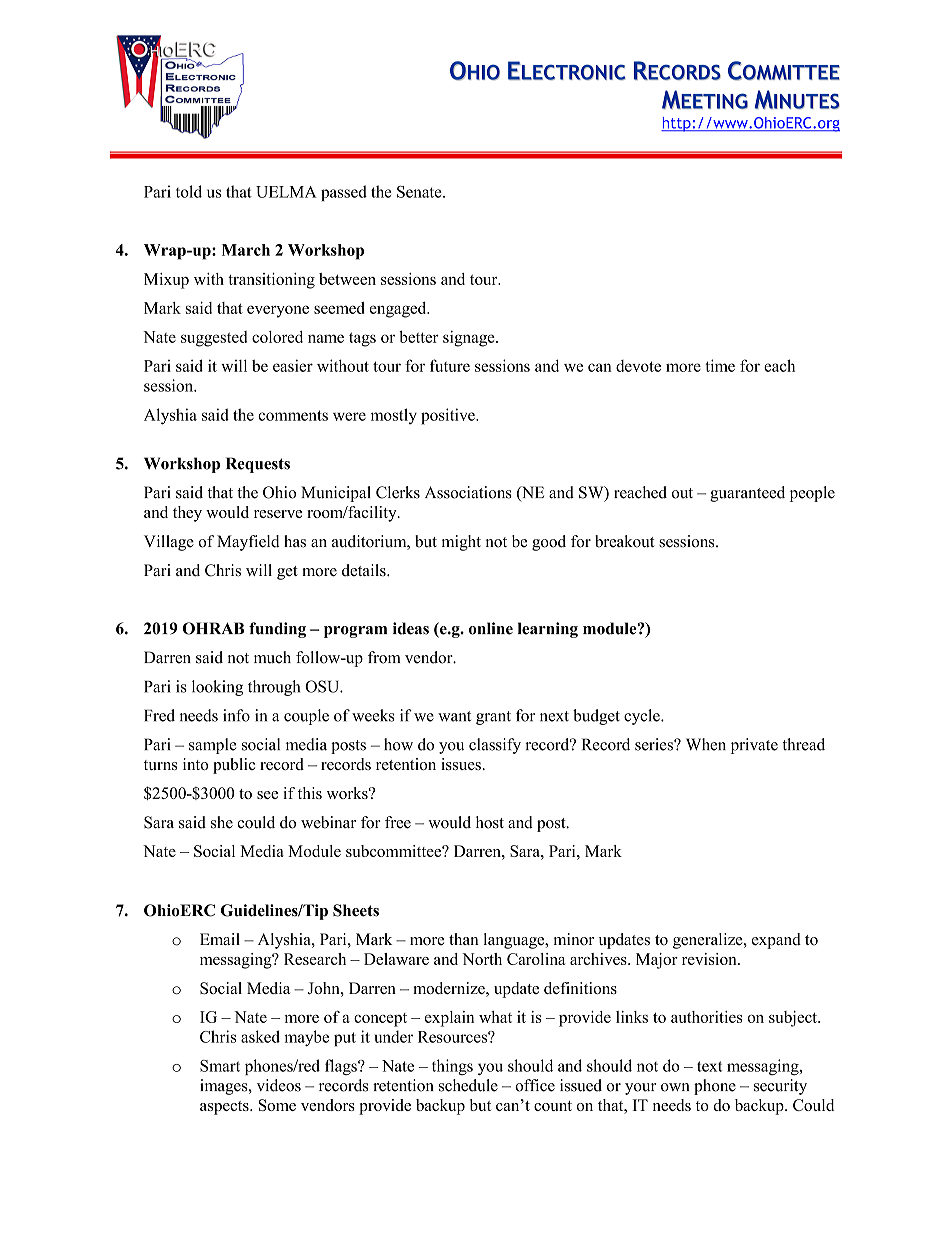 This image has width=952, height=1233. Describe the element at coordinates (720, 365) in the image. I see `time` at that location.
